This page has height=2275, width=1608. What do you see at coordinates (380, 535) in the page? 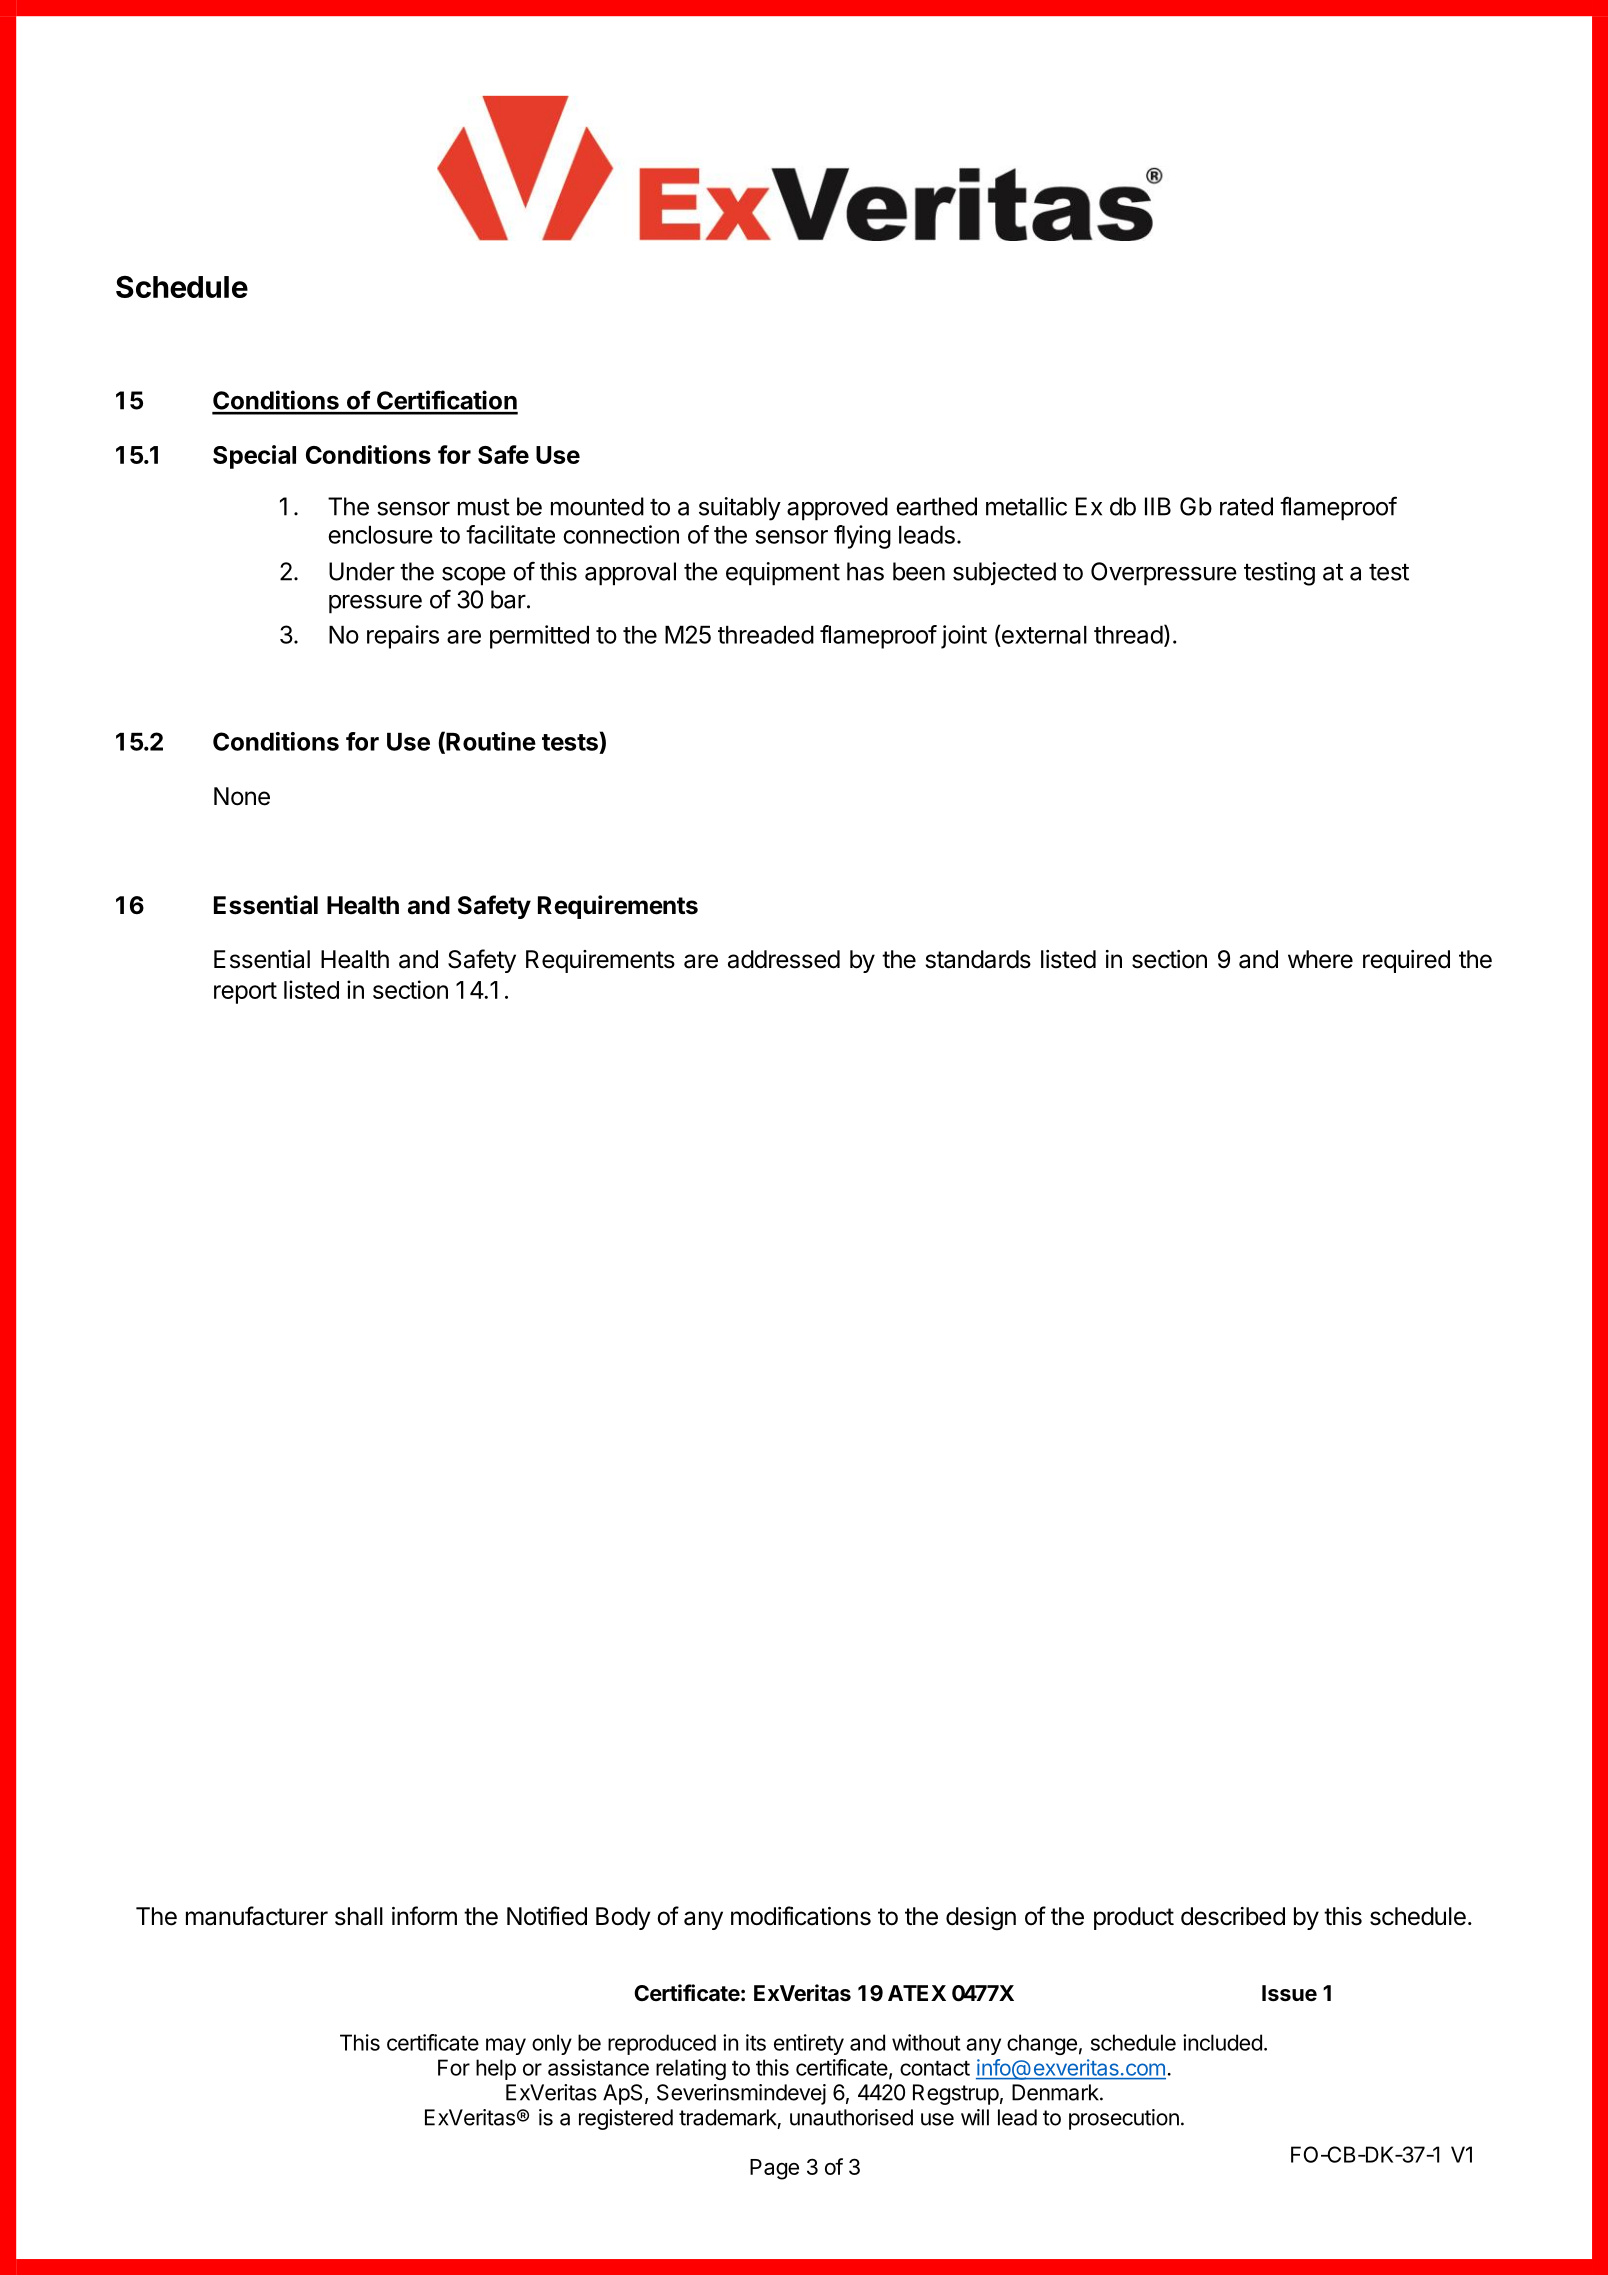
I see `enclosure` at bounding box center [380, 535].
